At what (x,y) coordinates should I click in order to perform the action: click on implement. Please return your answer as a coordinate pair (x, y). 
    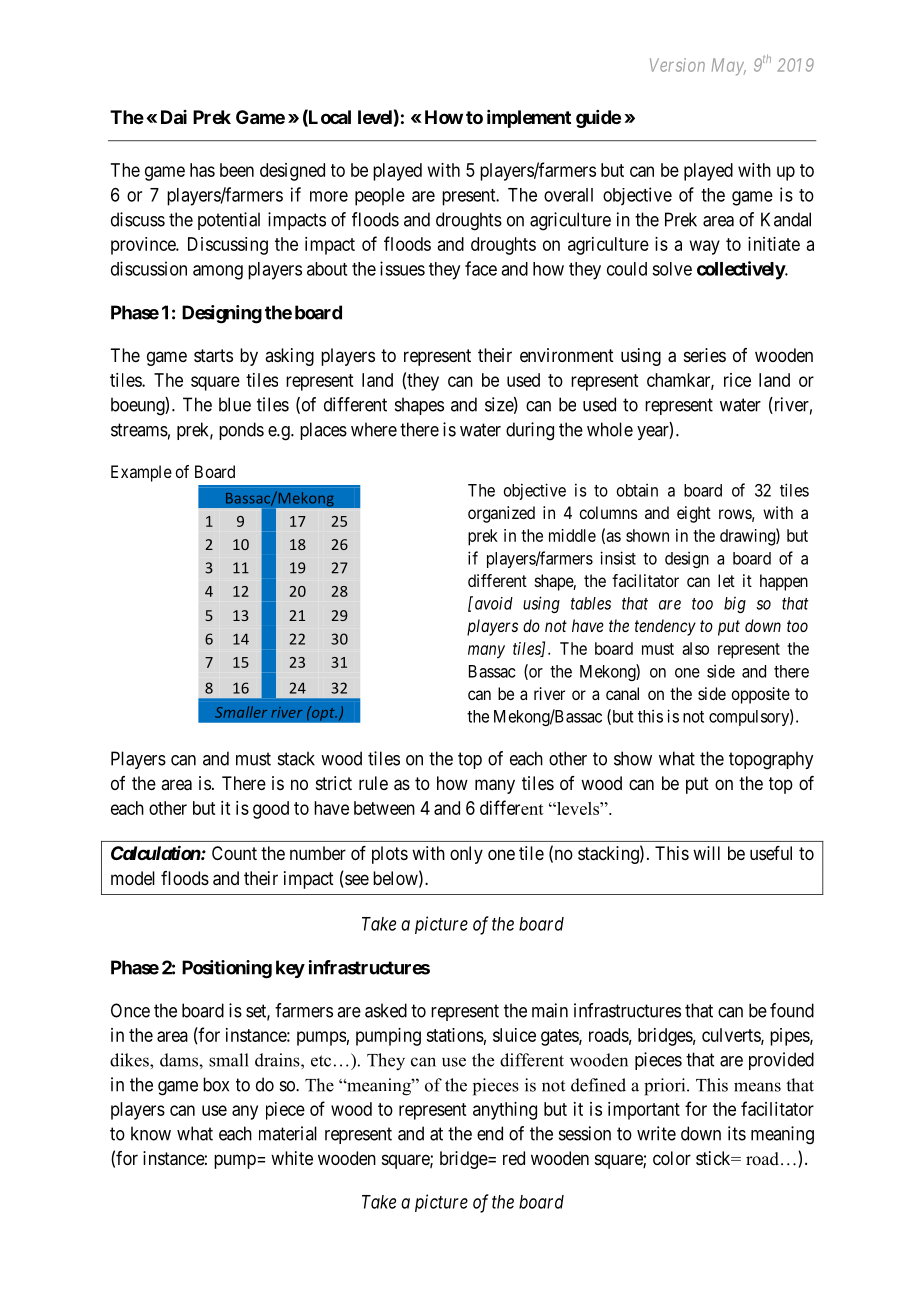
    Looking at the image, I should click on (529, 119).
